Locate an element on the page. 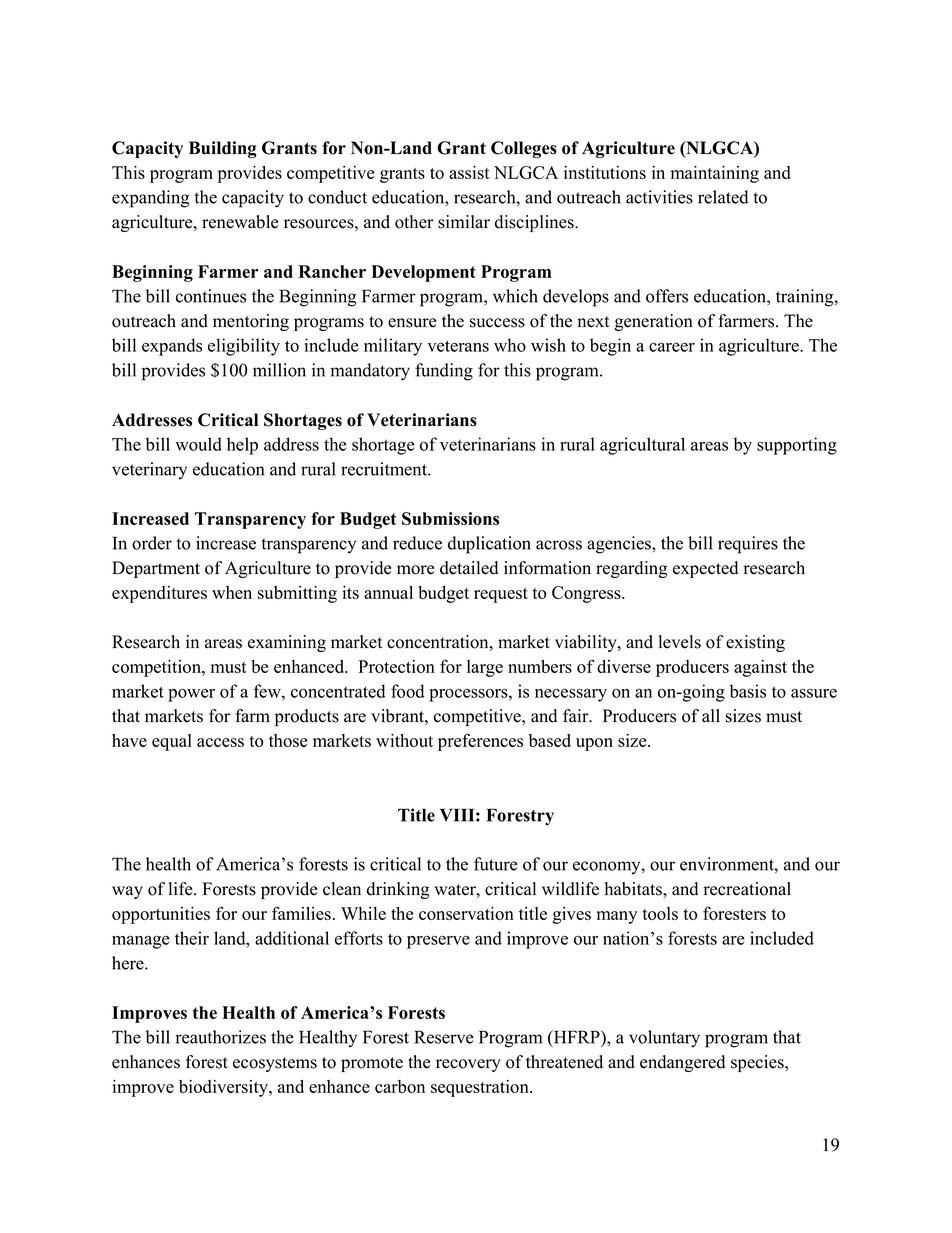 This page has width=952, height=1233. supporting is located at coordinates (797, 446).
